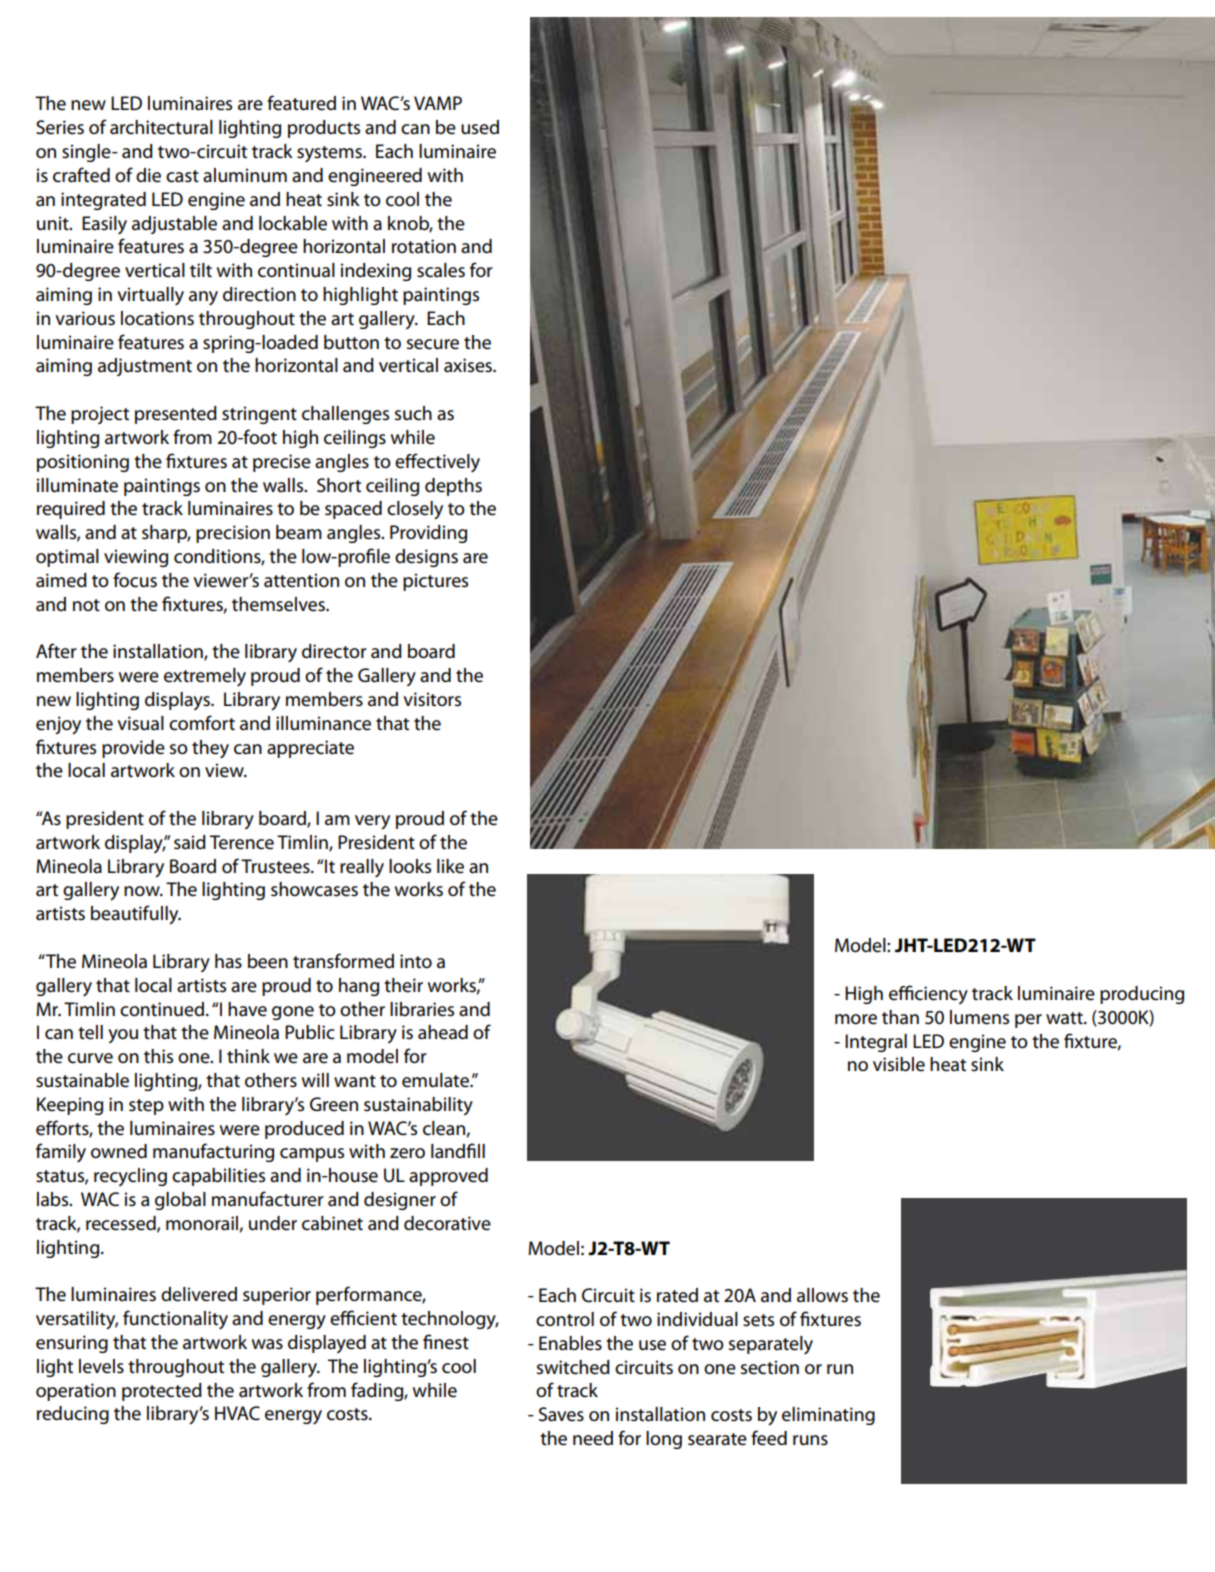 The image size is (1215, 1572). Describe the element at coordinates (928, 995) in the screenshot. I see `efficiency` at that location.
